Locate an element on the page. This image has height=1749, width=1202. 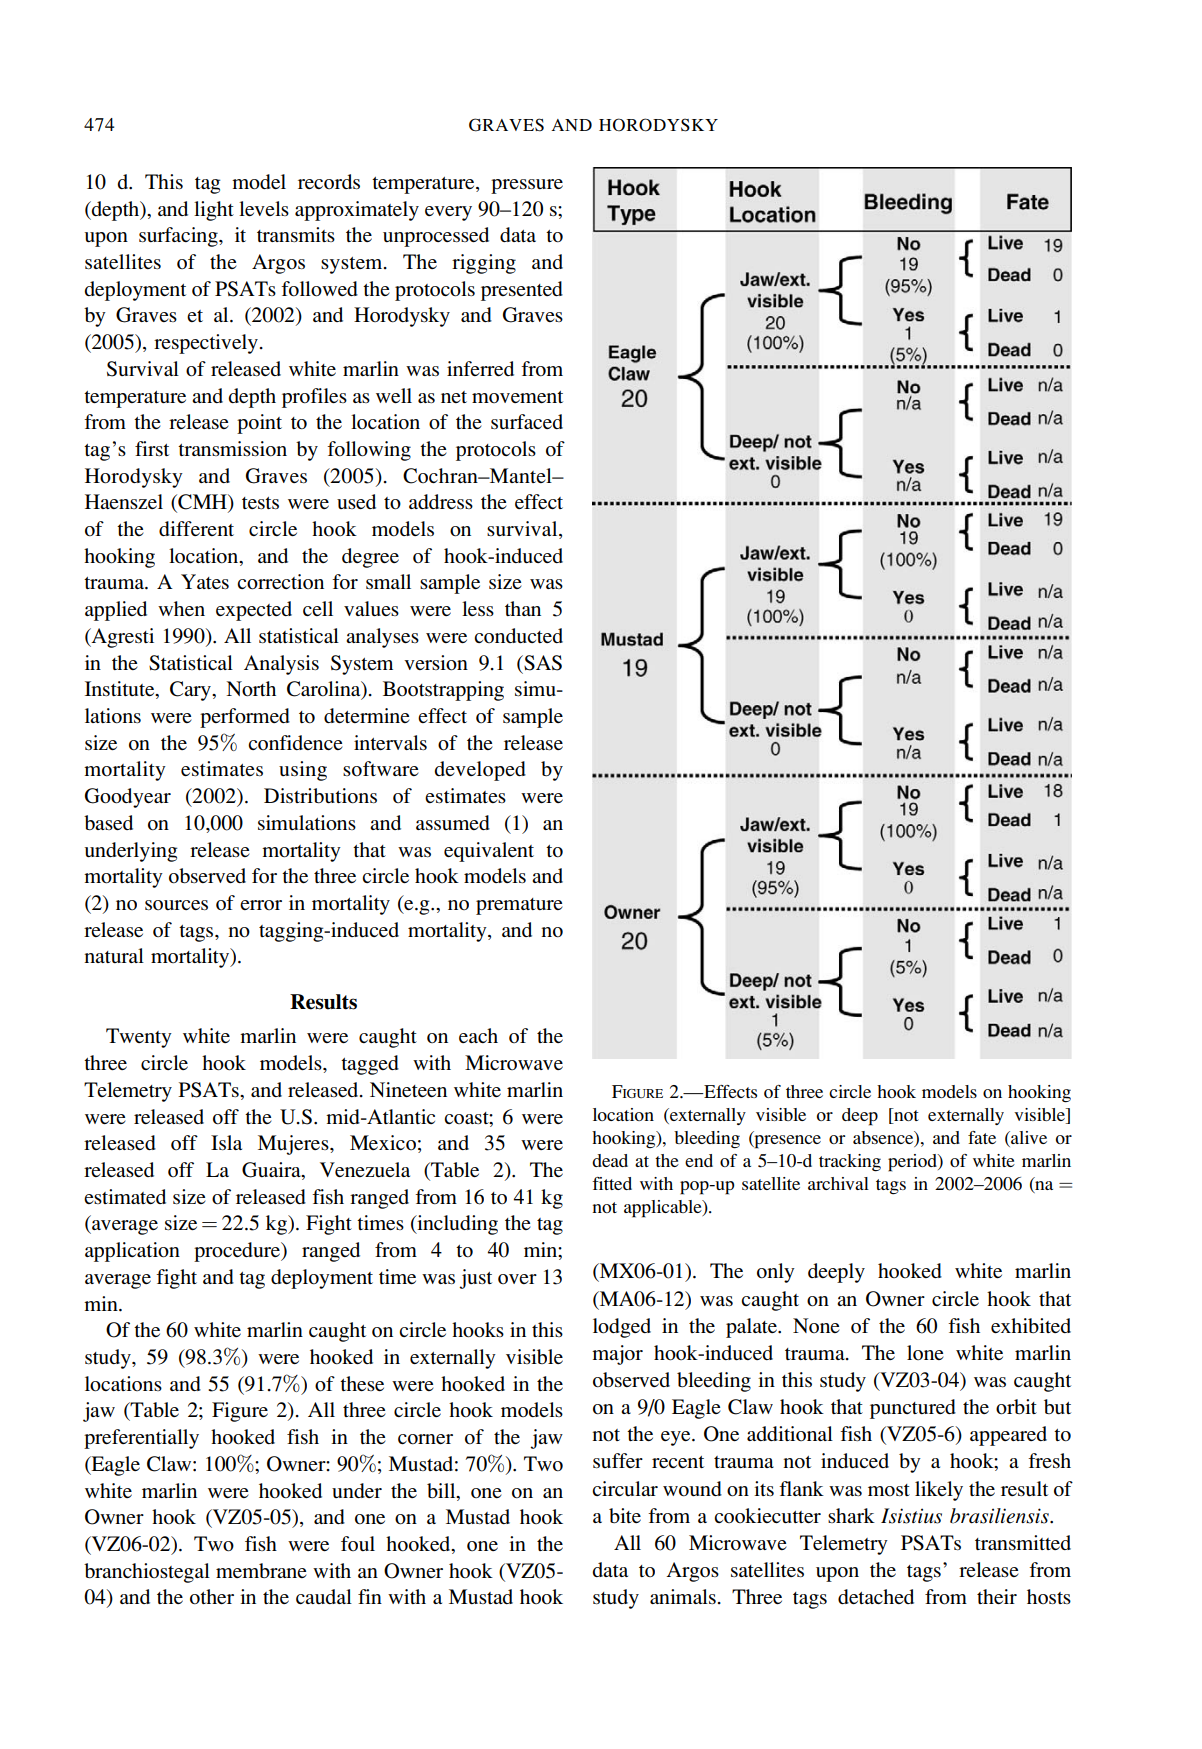
presented is located at coordinates (522, 291).
